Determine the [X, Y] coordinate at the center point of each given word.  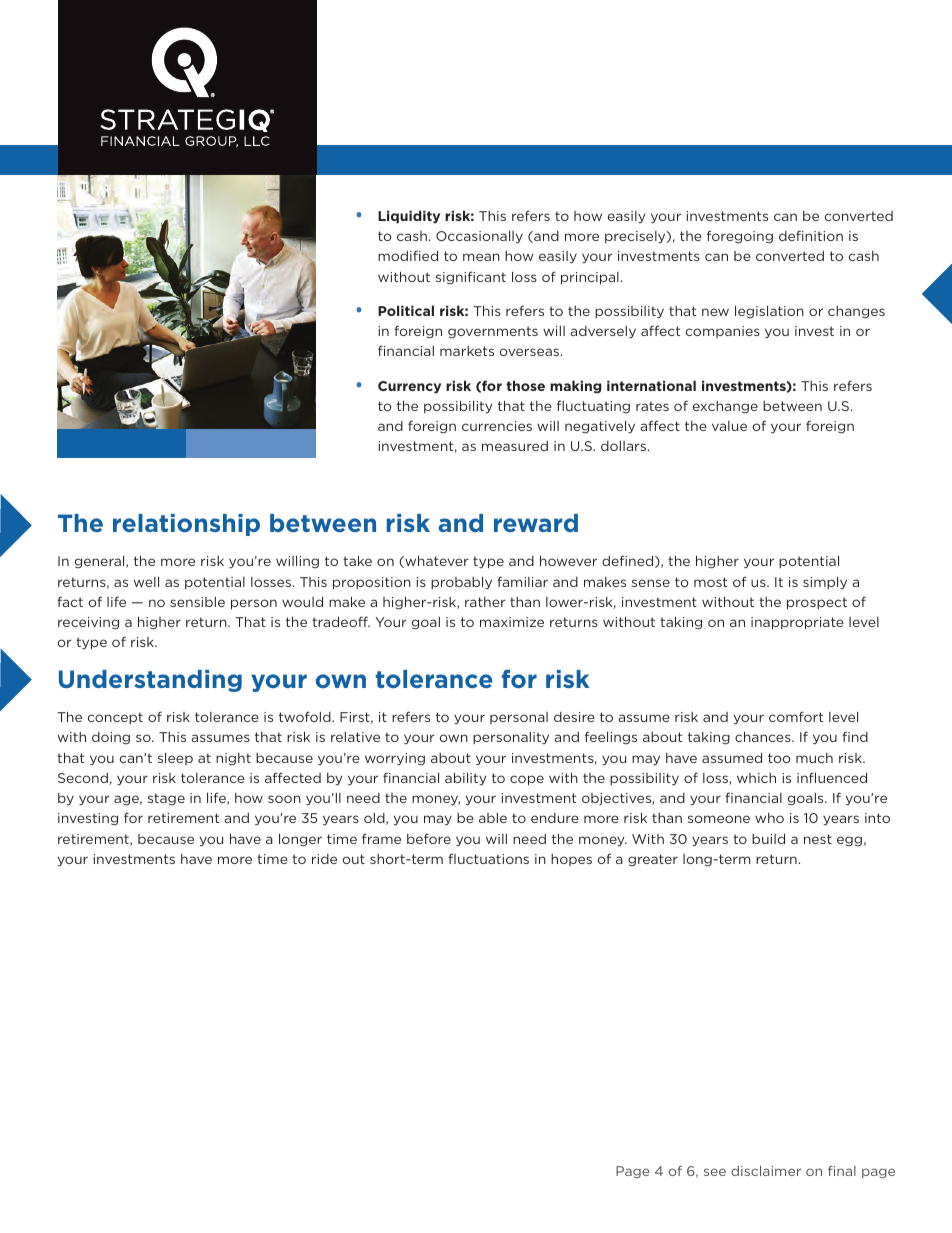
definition [811, 235]
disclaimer [766, 1171]
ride [324, 859]
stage [166, 799]
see [715, 1172]
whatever [435, 561]
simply [825, 582]
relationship [186, 525]
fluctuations [488, 858]
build [768, 838]
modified [408, 255]
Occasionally [479, 237]
